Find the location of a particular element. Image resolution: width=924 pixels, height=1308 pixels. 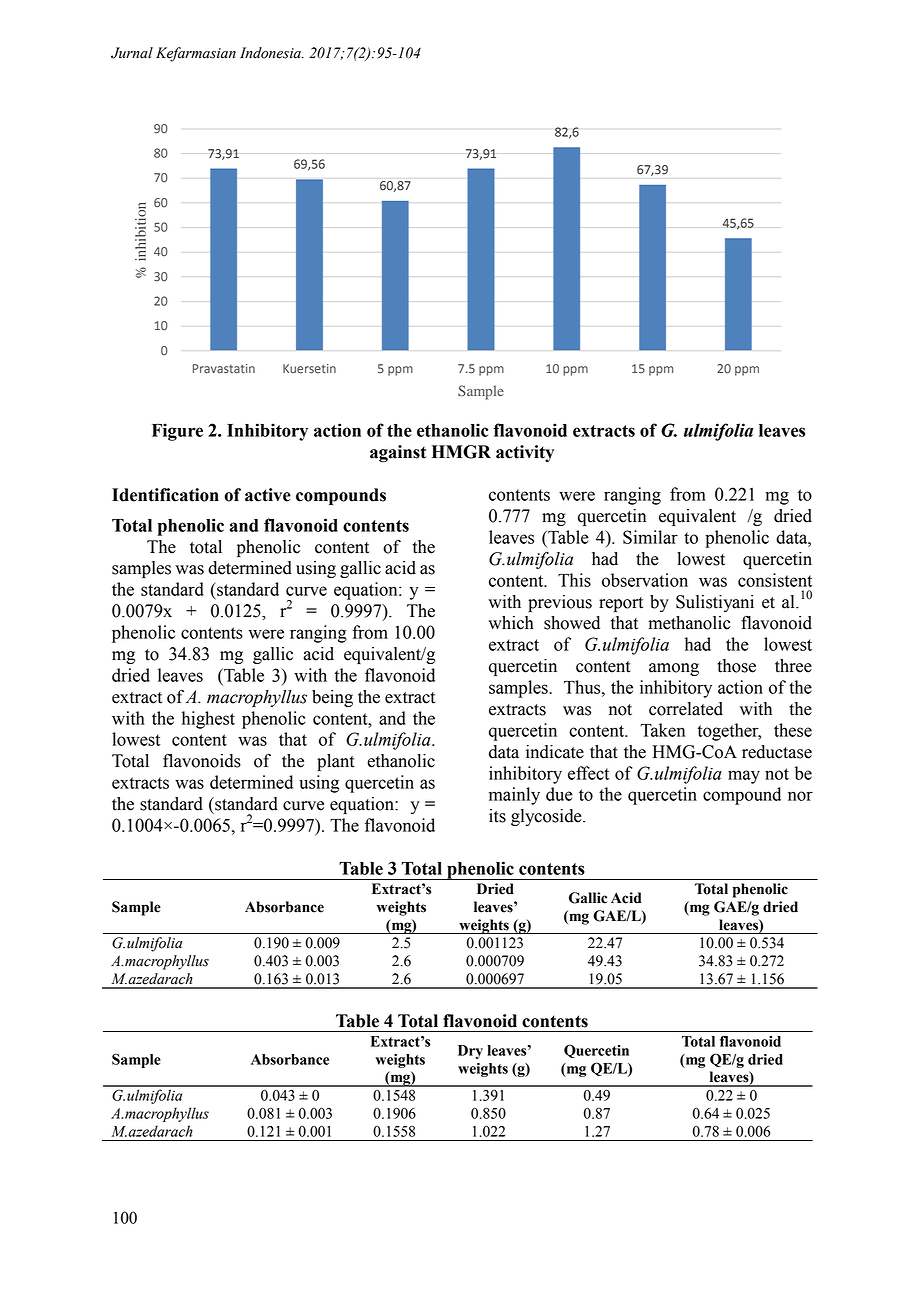

correlated is located at coordinates (686, 709).
